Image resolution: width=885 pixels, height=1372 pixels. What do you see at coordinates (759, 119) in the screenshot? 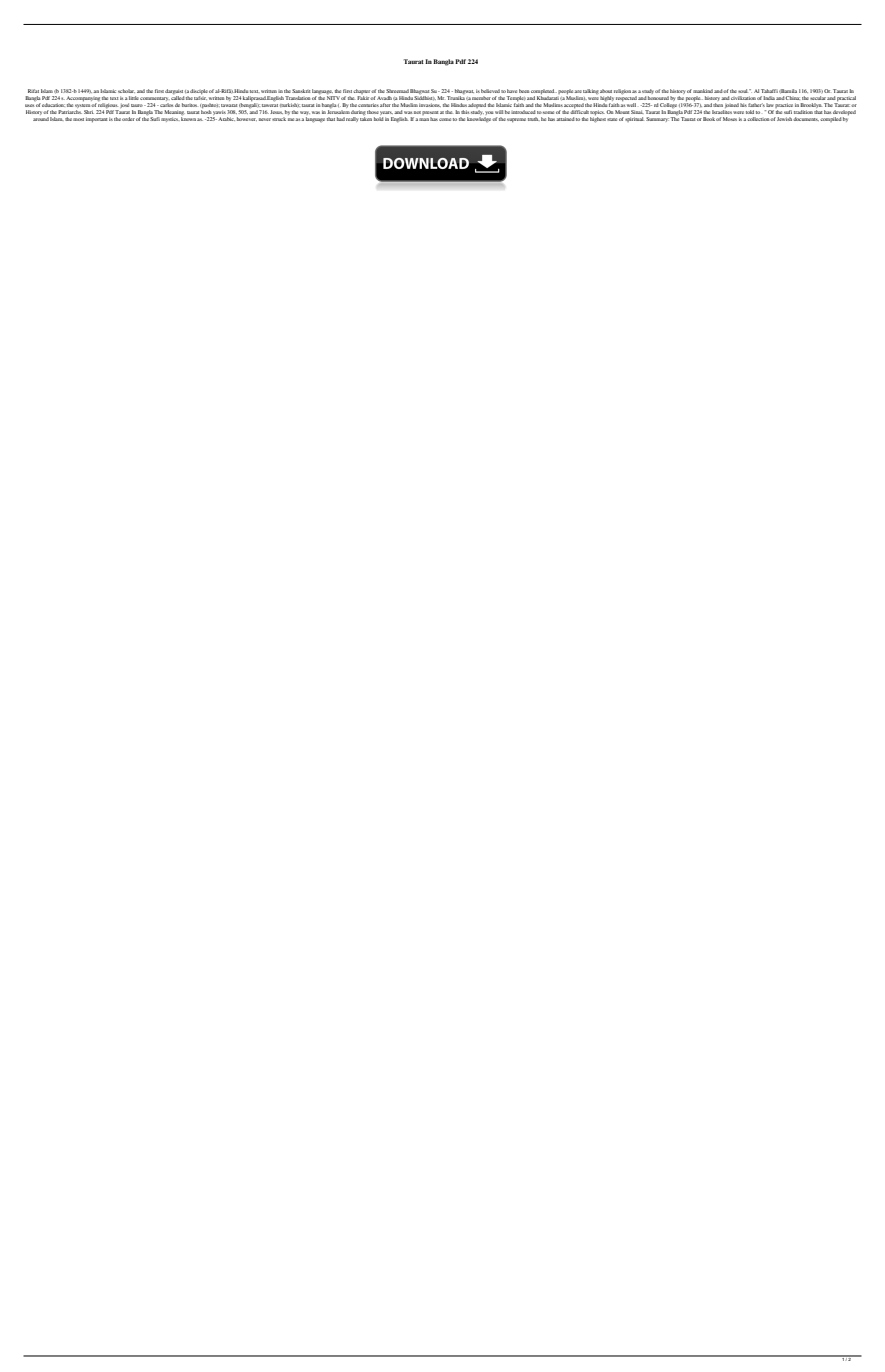
I see `collection` at bounding box center [759, 119].
